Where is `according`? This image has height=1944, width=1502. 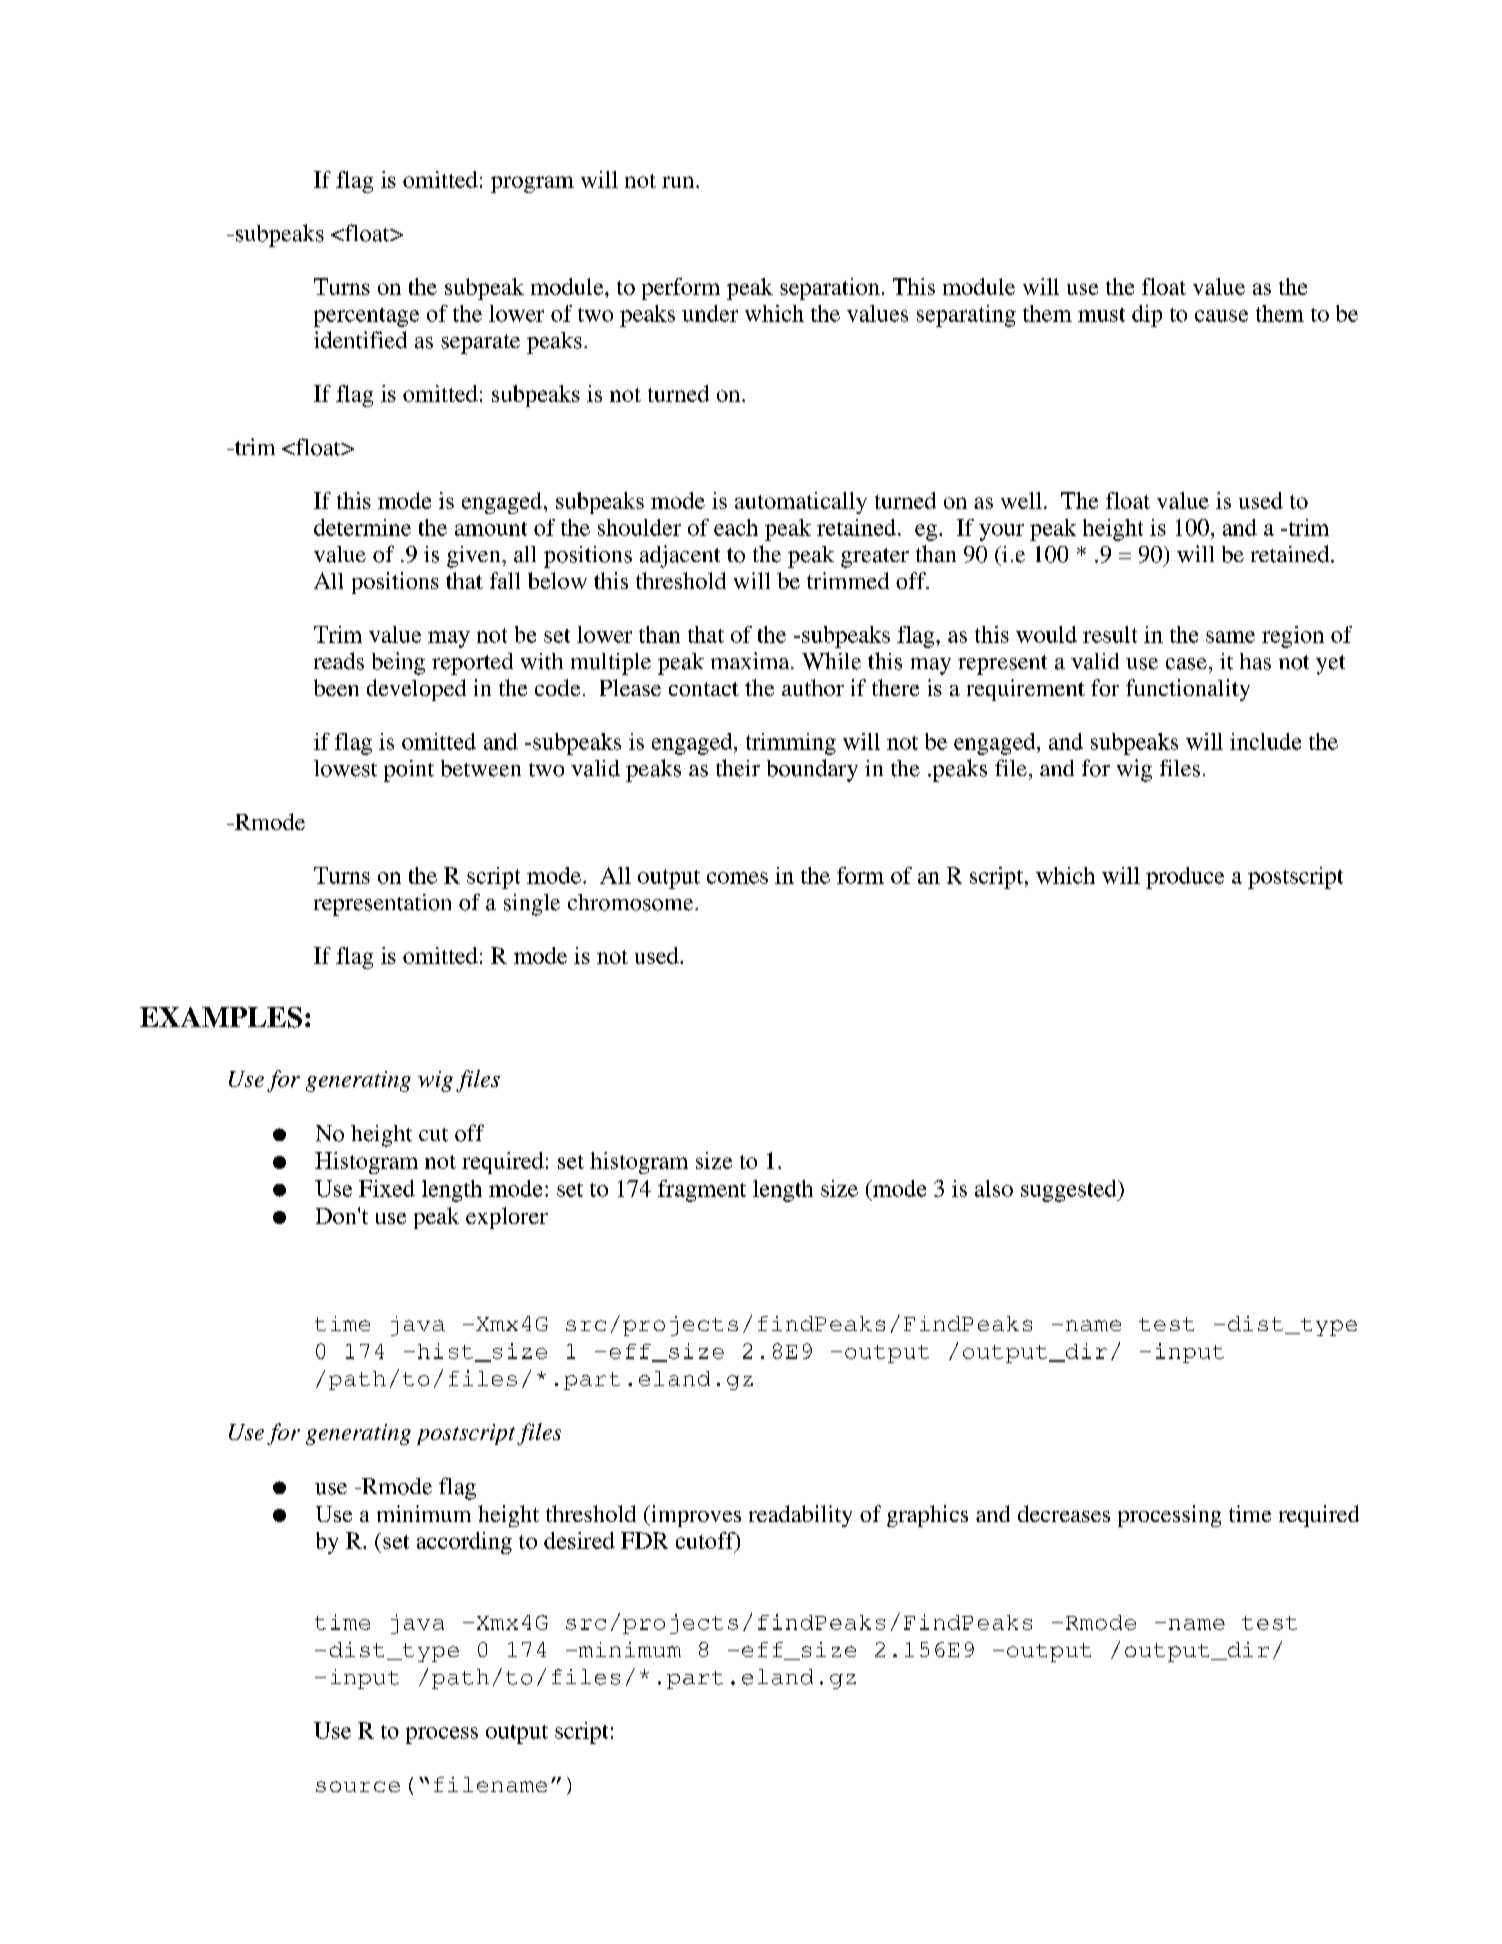 according is located at coordinates (464, 1543).
